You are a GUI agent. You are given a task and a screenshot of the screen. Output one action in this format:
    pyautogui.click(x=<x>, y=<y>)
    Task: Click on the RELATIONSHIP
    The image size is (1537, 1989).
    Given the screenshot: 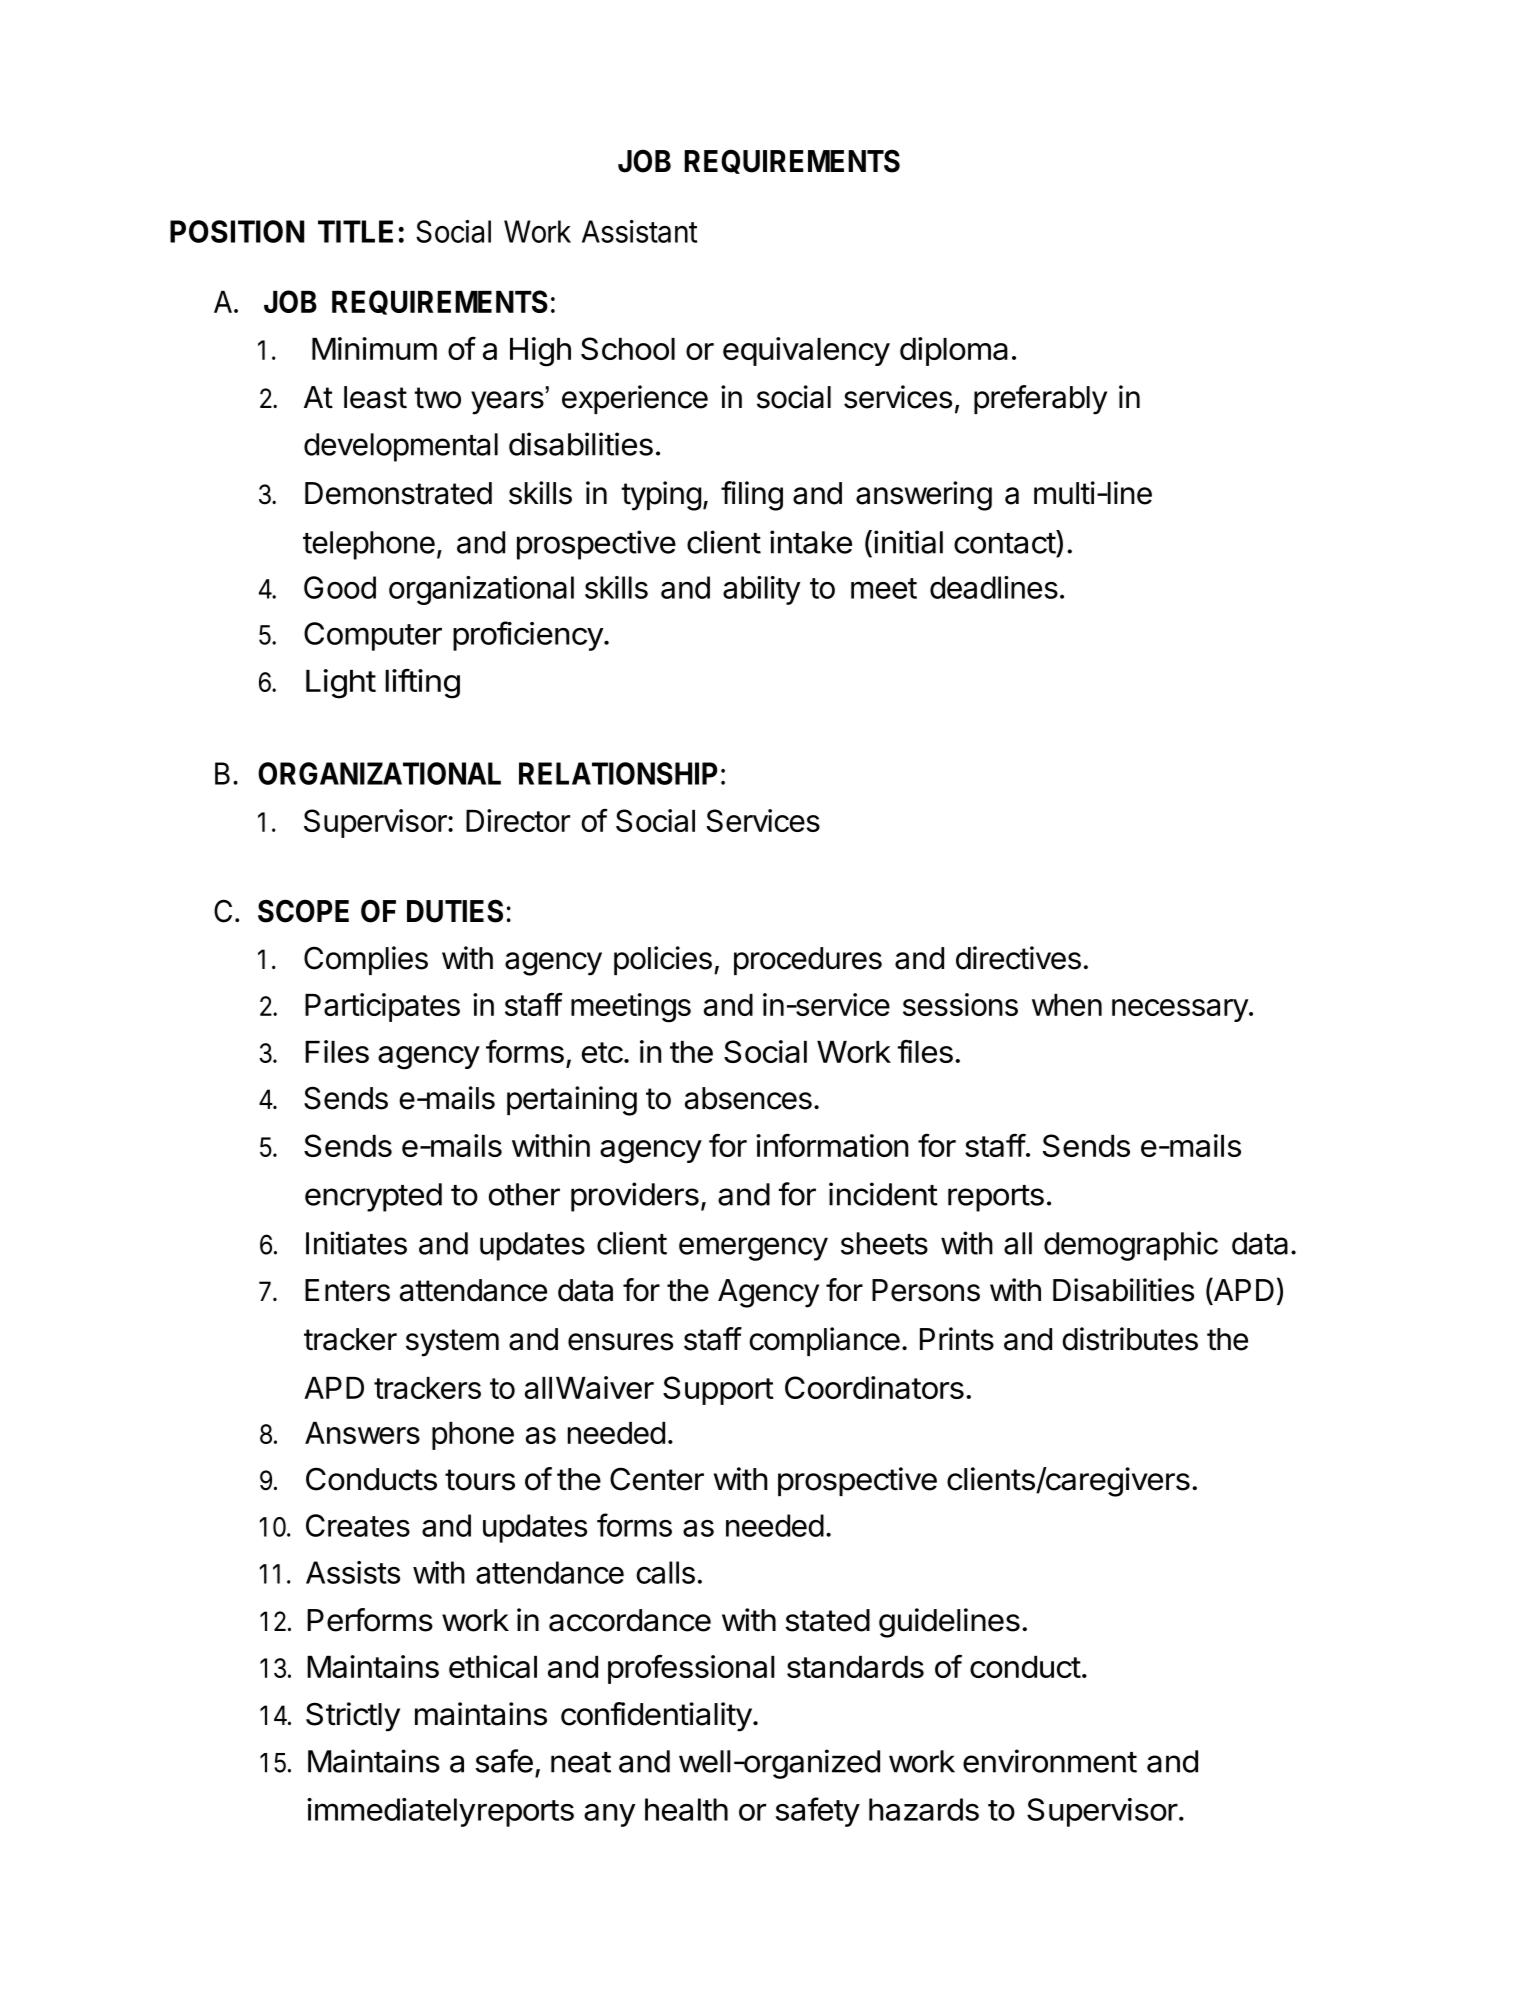 What is the action you would take?
    pyautogui.click(x=618, y=773)
